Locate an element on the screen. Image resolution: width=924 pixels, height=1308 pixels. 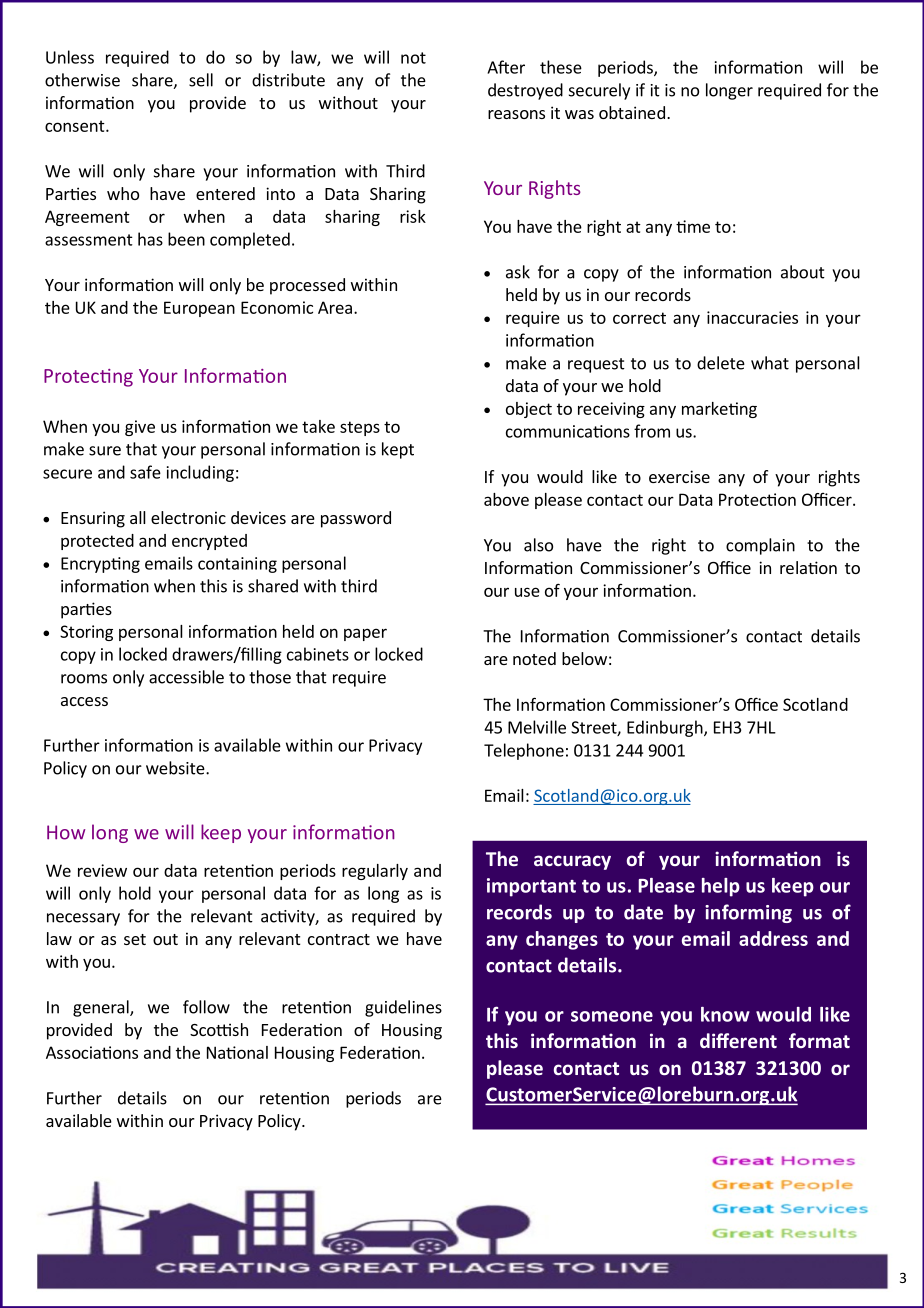
Melville is located at coordinates (537, 727).
